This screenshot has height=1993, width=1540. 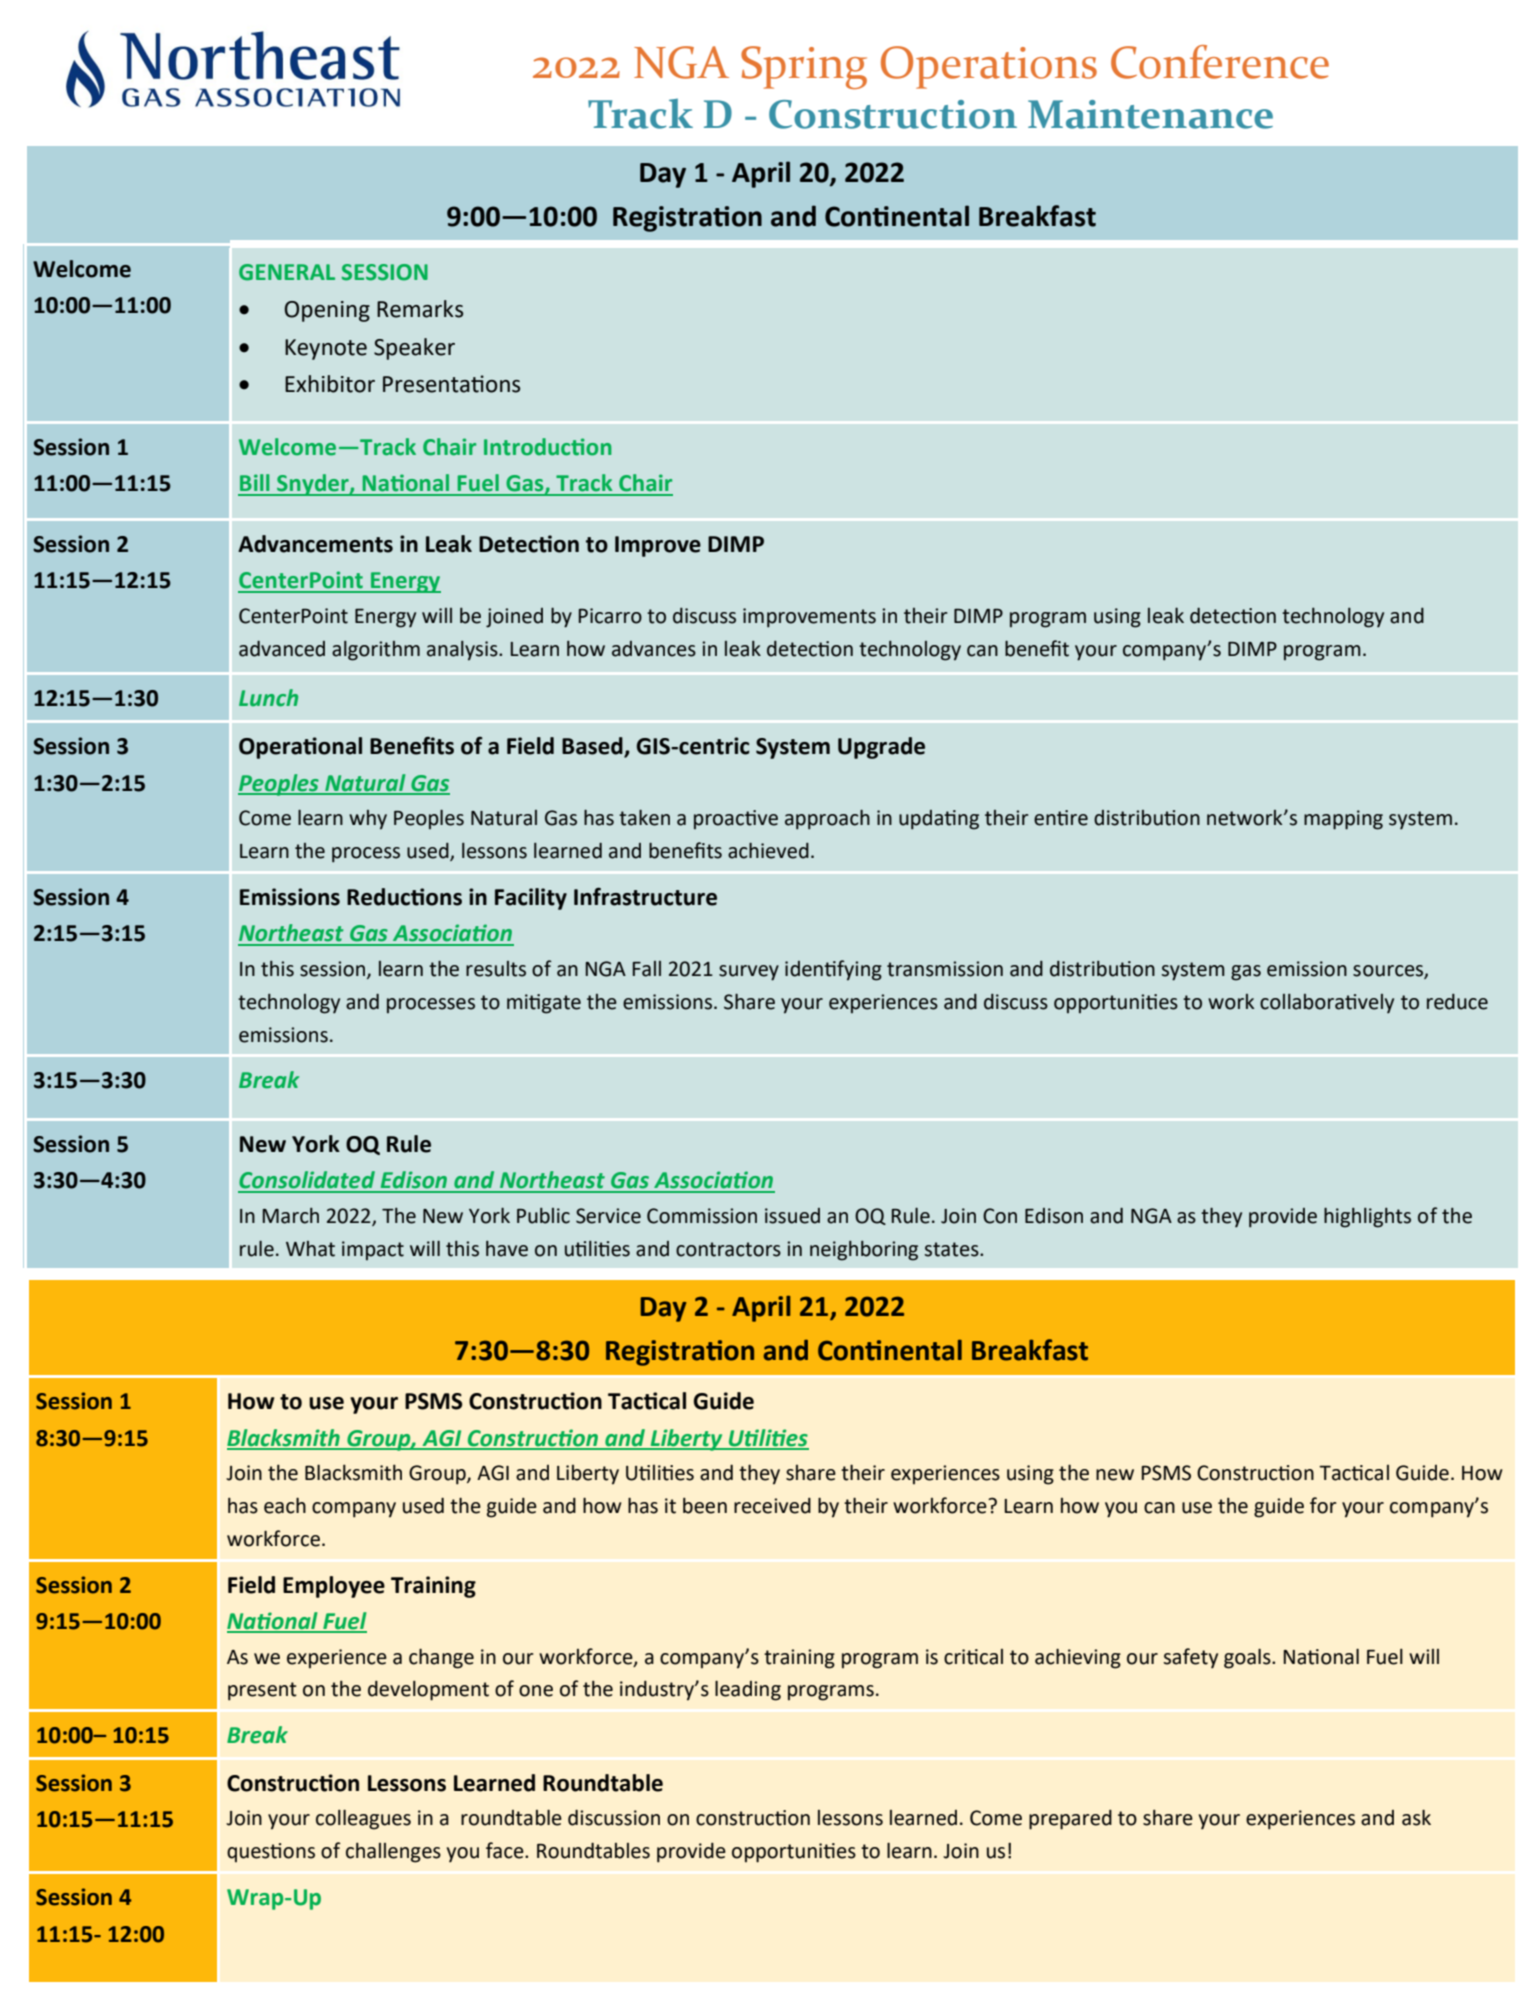 I want to click on Conference, so click(x=1220, y=62).
